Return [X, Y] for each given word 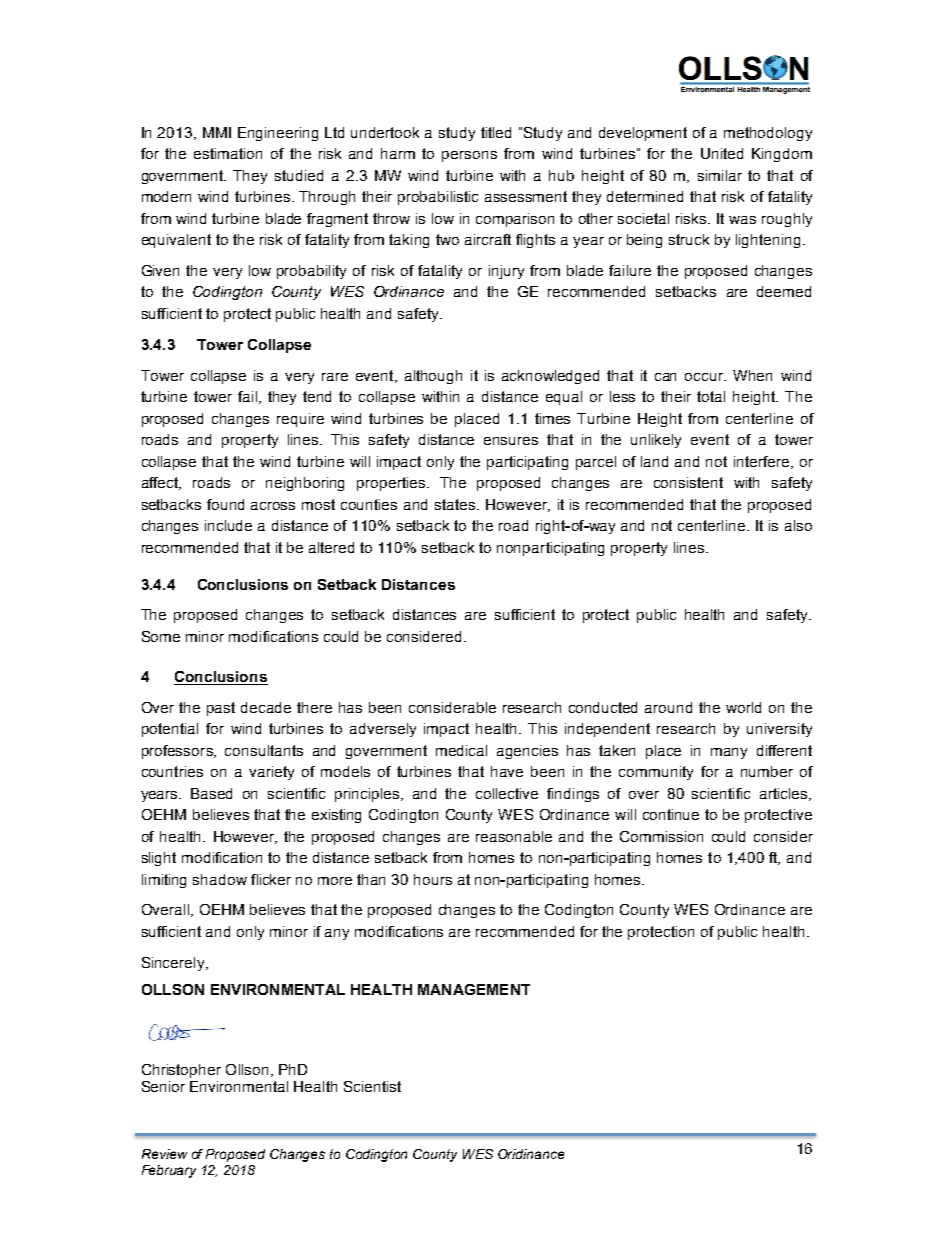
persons [469, 156]
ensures [511, 441]
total [711, 396]
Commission [661, 836]
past [221, 709]
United [722, 153]
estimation [228, 153]
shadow [220, 879]
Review [164, 1154]
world [743, 707]
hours [433, 879]
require [300, 420]
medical [461, 750]
